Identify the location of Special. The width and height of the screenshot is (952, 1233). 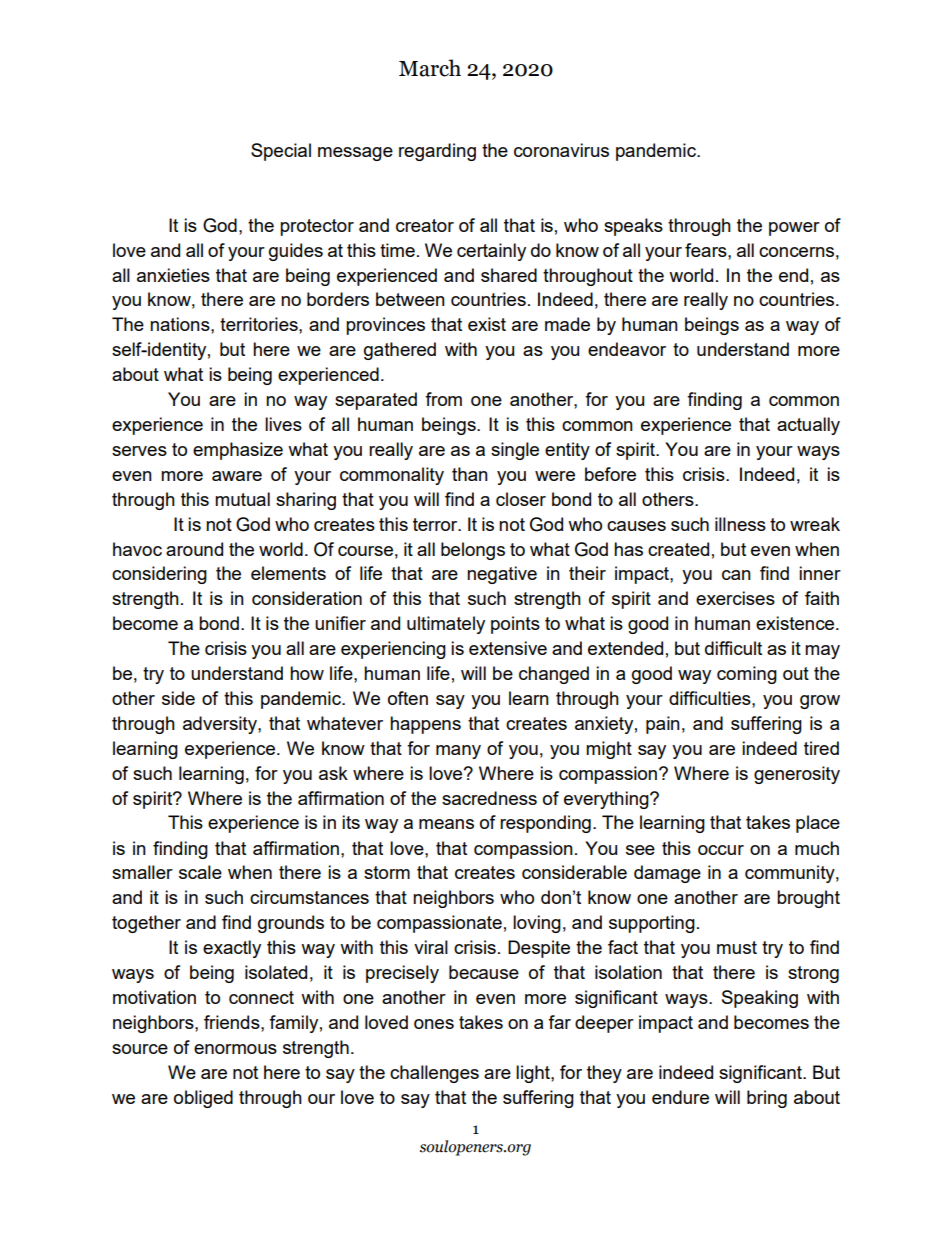
(281, 152).
